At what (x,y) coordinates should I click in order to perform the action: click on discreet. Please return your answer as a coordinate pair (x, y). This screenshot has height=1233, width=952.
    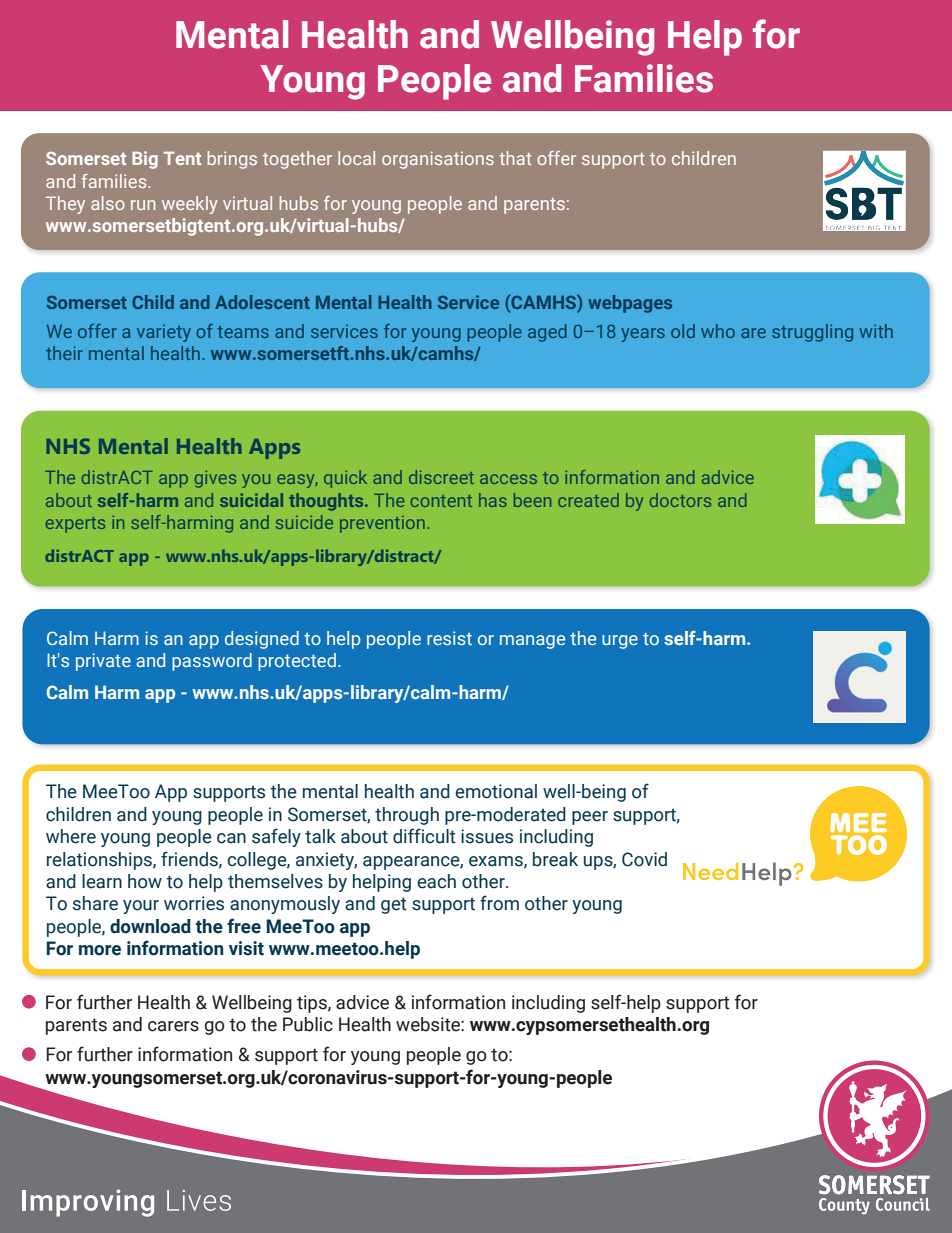
    Looking at the image, I should click on (441, 477).
